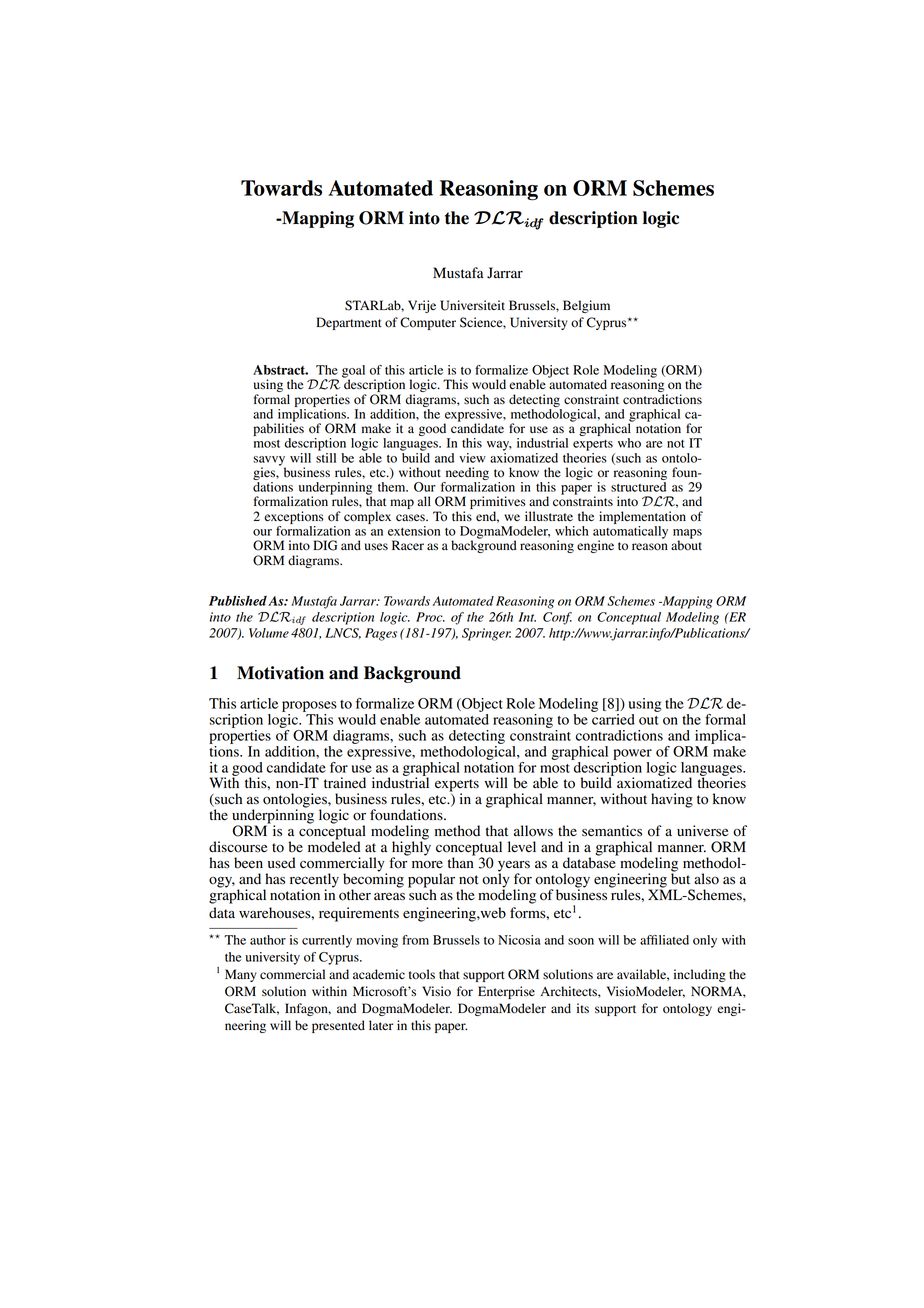  Describe the element at coordinates (325, 545) in the screenshot. I see `DIG` at that location.
